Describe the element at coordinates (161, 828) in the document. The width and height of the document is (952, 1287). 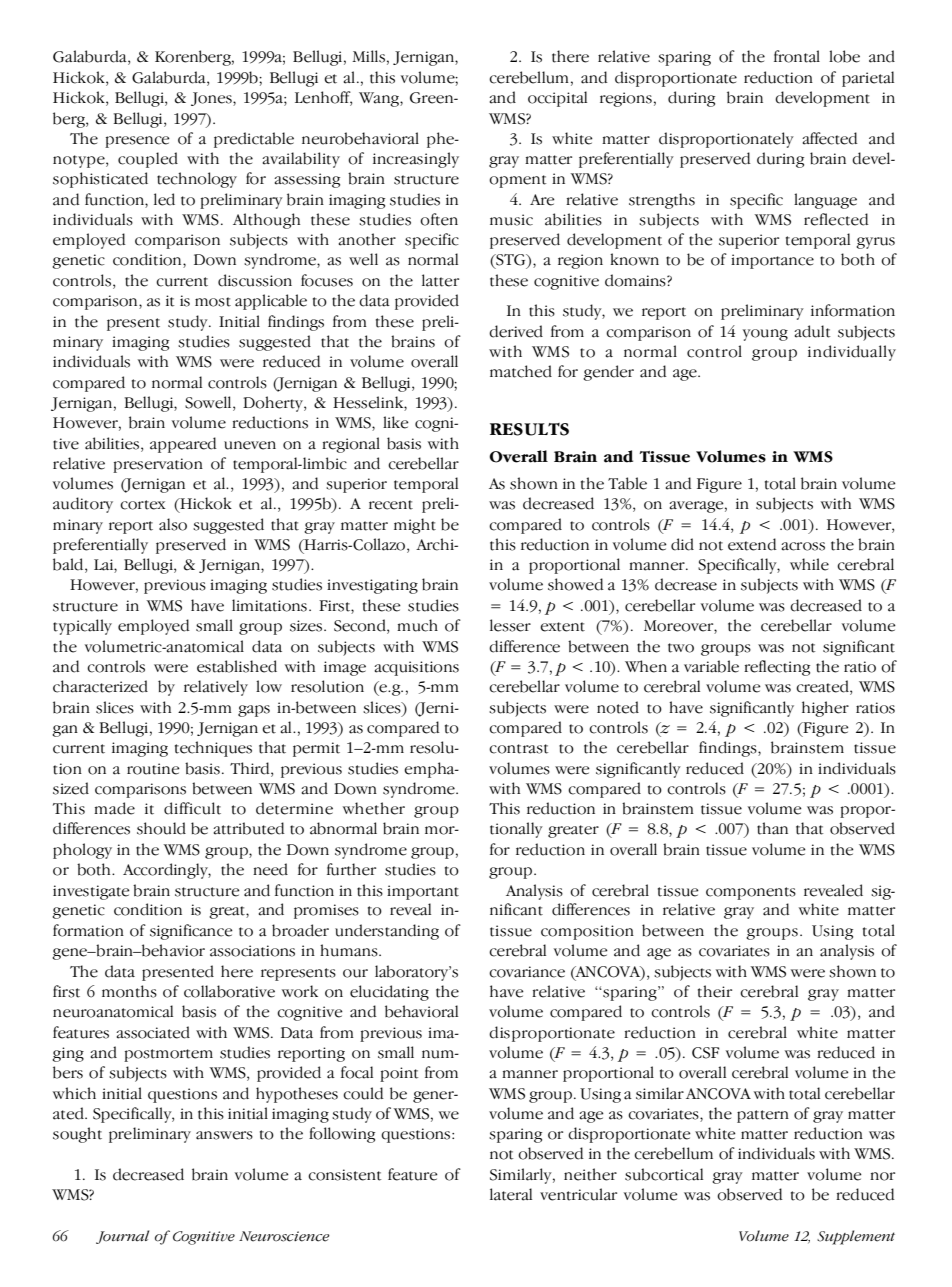
I see `should` at that location.
